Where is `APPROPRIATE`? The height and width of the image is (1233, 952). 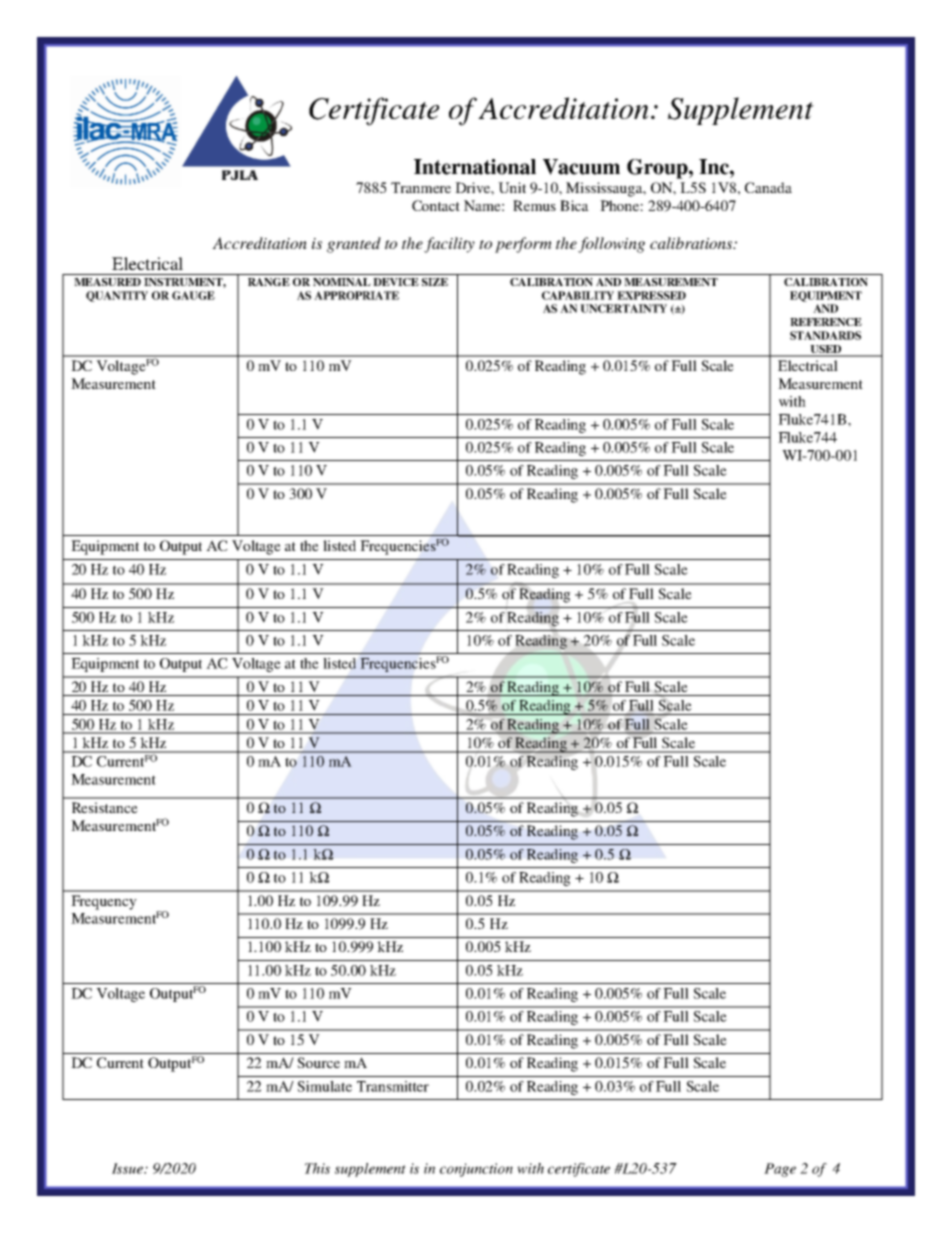
APPROPRIATE is located at coordinates (356, 295).
